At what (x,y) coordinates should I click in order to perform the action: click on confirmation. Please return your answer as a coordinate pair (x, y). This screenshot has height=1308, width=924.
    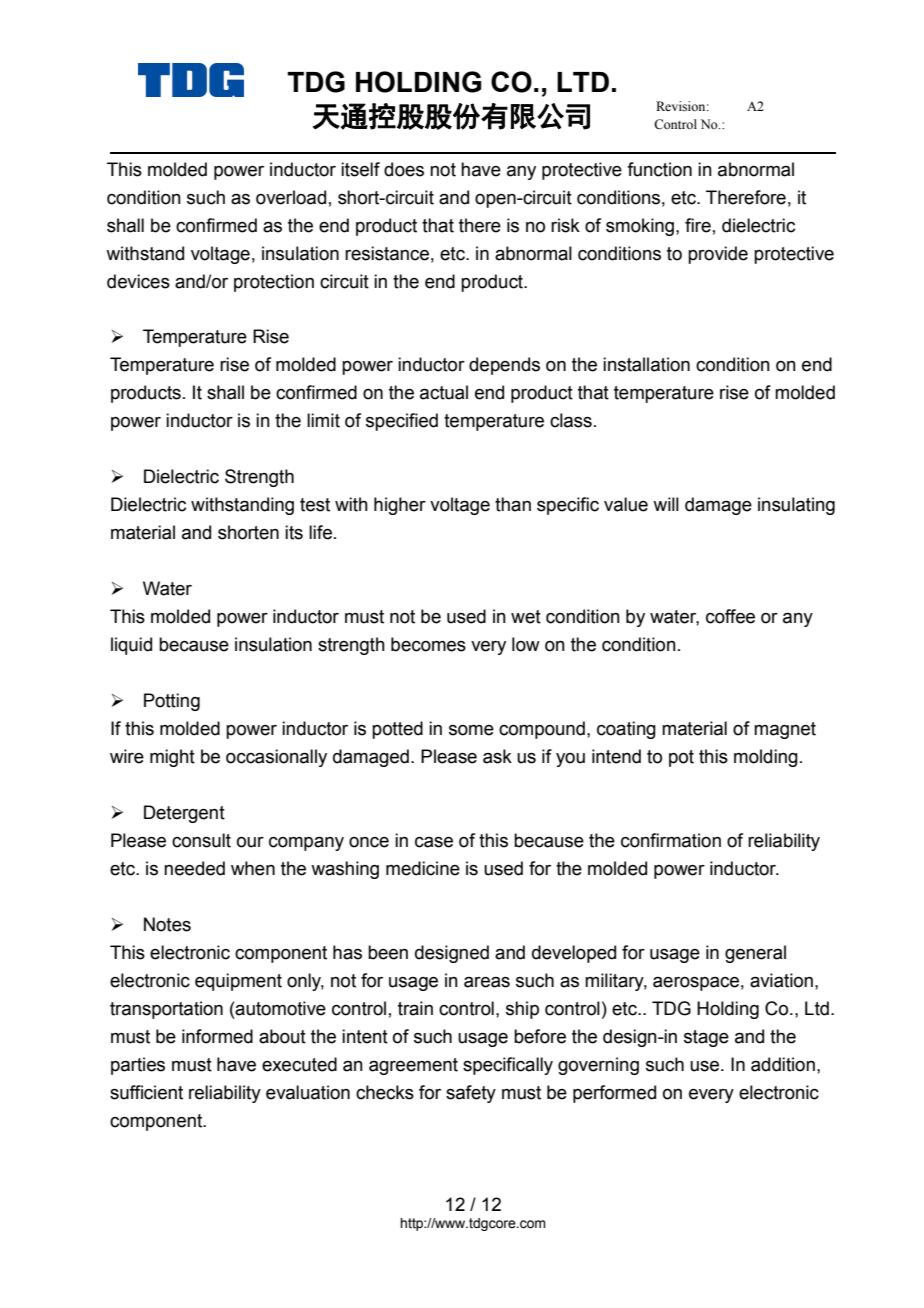
    Looking at the image, I should click on (671, 840).
